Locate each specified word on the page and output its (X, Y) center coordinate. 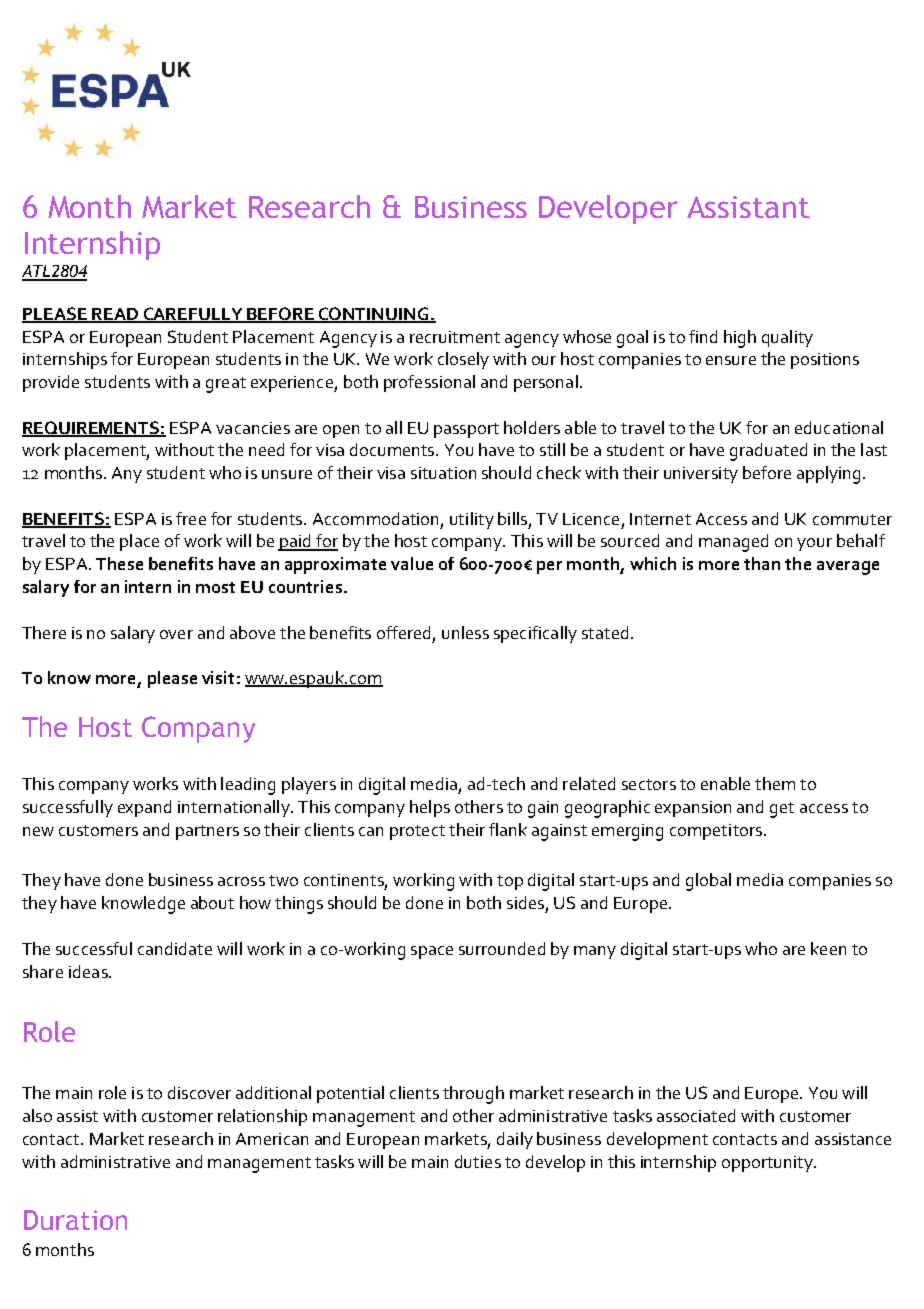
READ (115, 315)
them (775, 783)
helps (430, 808)
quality (787, 338)
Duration (75, 1220)
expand (144, 808)
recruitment (455, 337)
